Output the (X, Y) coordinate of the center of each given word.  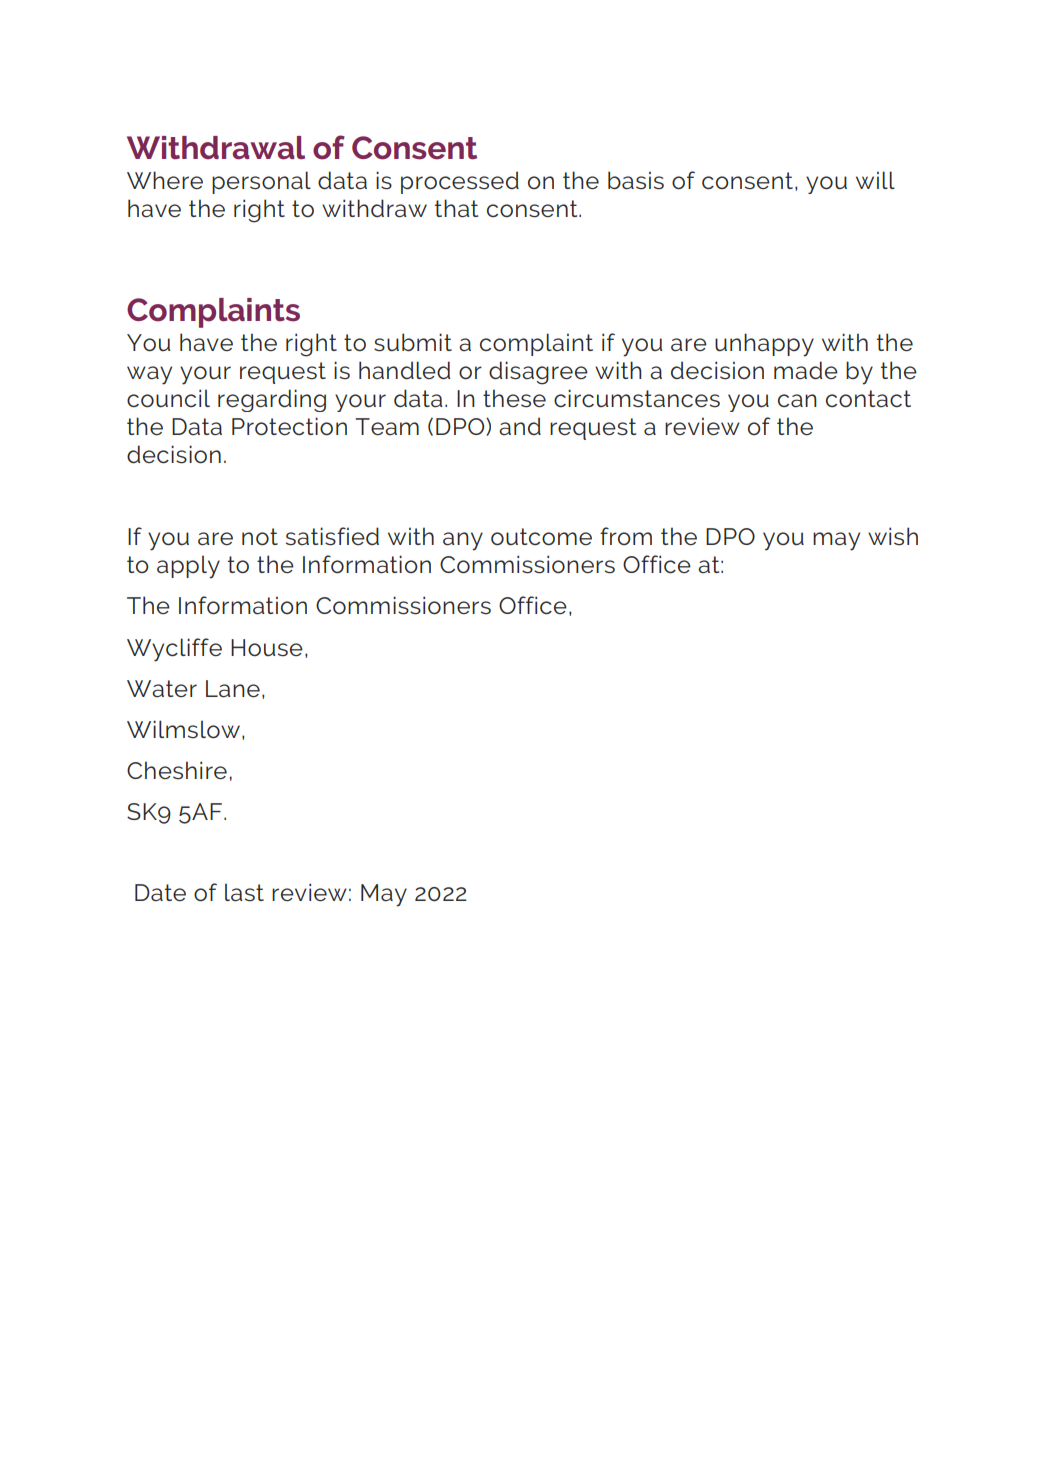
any (463, 541)
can (797, 401)
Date (160, 893)
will (875, 180)
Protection (289, 426)
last (244, 892)
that (456, 208)
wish (893, 536)
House (267, 648)
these (514, 398)
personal (261, 182)
